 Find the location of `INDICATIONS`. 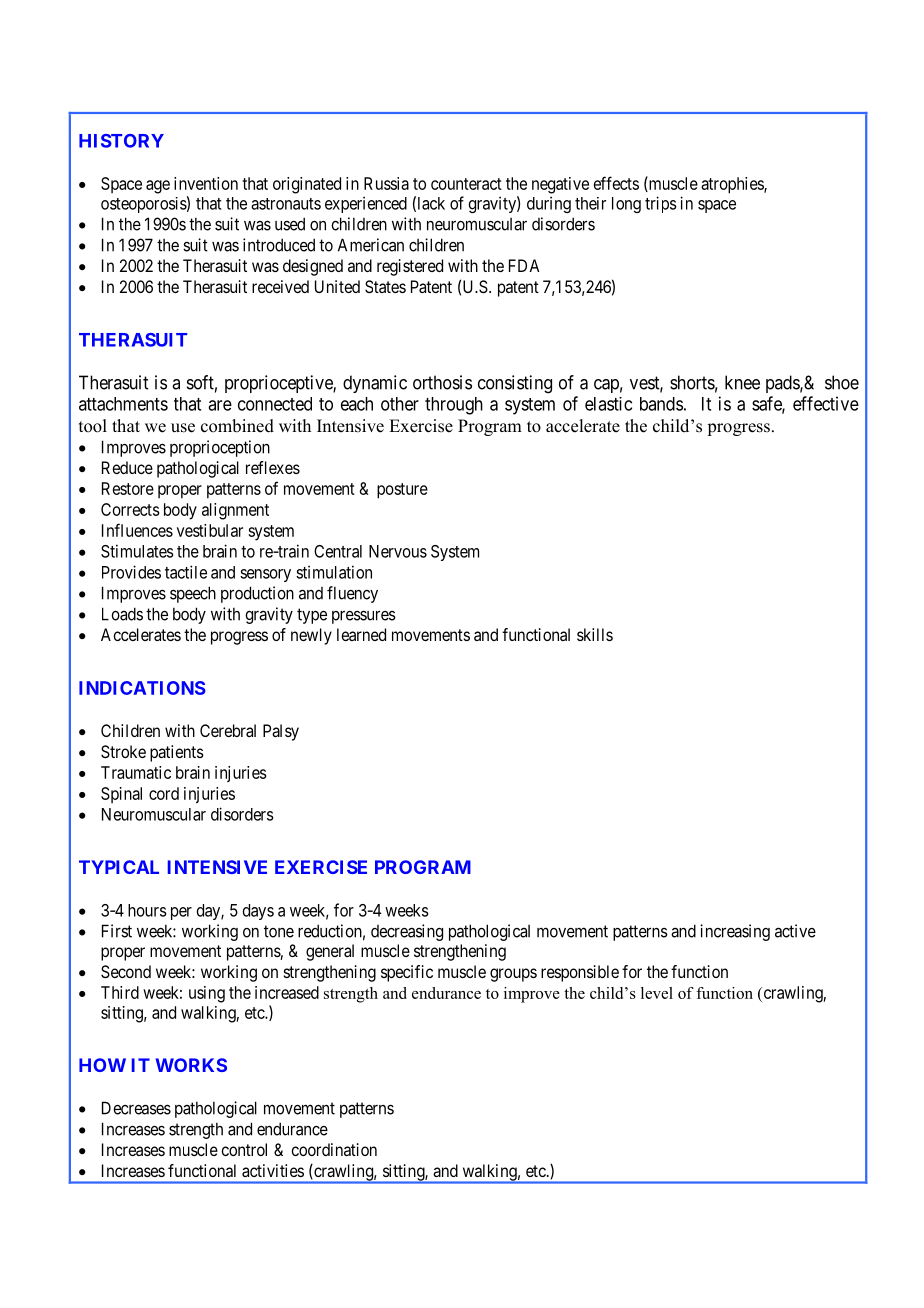

INDICATIONS is located at coordinates (142, 688).
